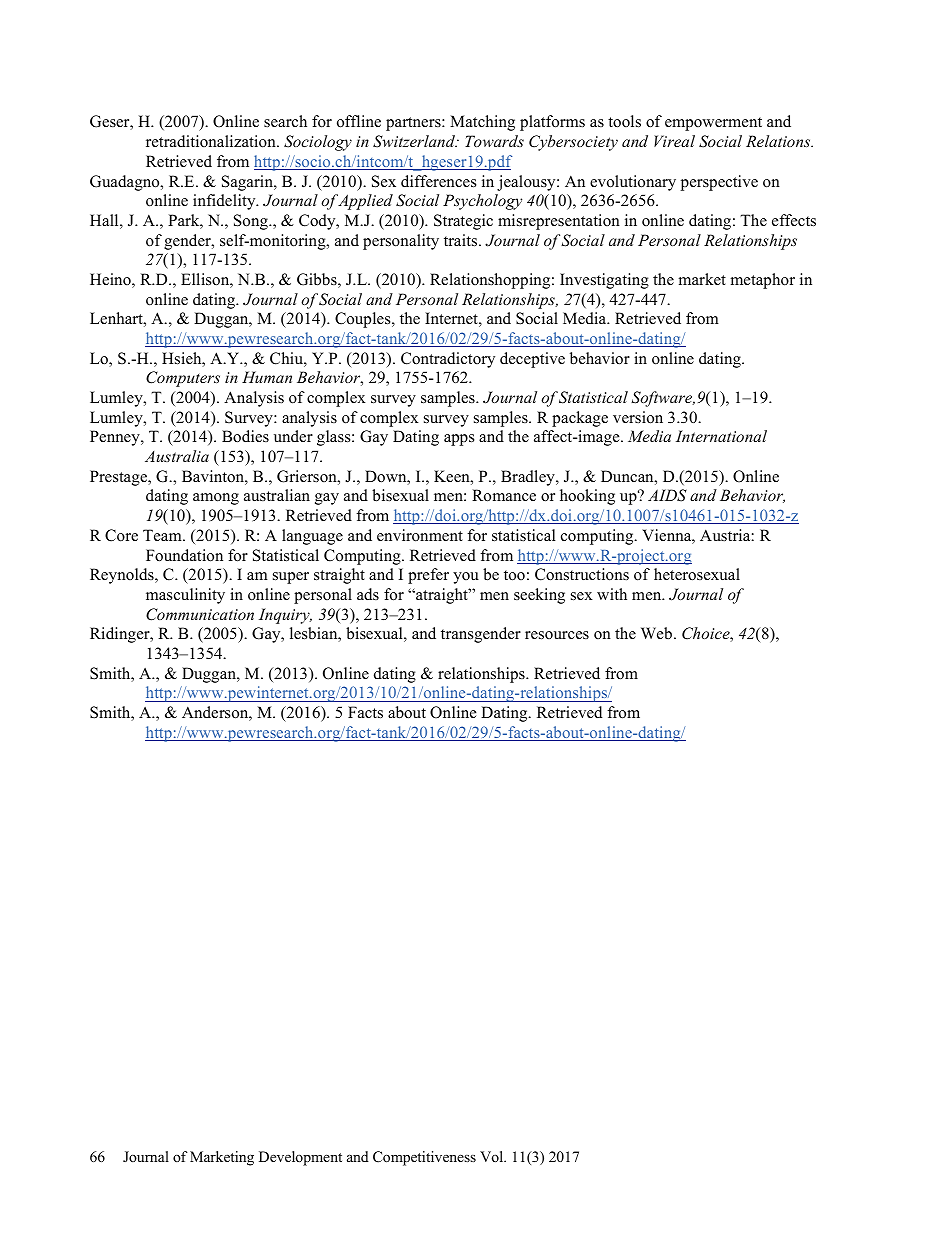 The height and width of the document is (1233, 952). What do you see at coordinates (438, 181) in the document?
I see `differences` at bounding box center [438, 181].
